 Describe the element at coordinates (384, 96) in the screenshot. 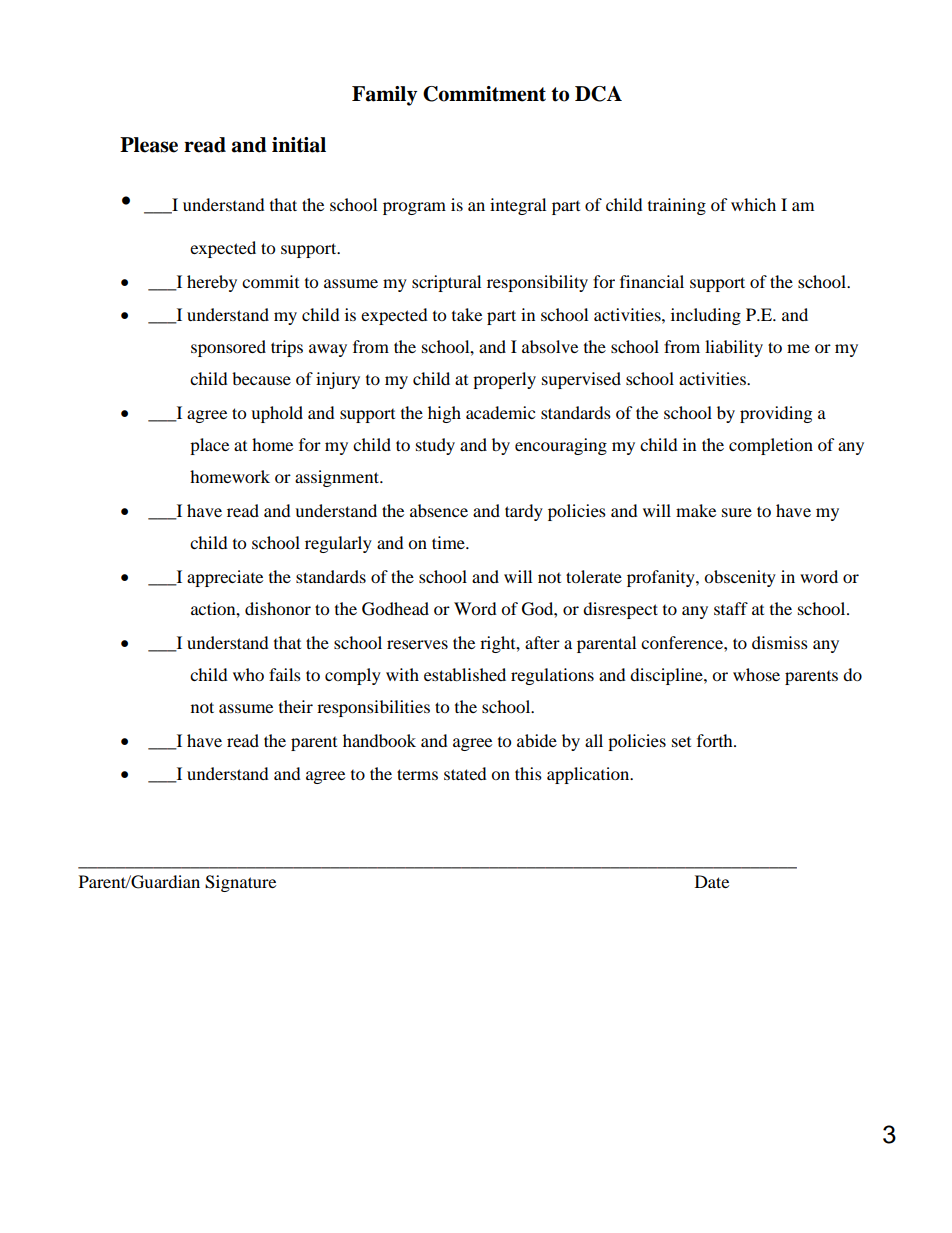

I see `Family` at that location.
